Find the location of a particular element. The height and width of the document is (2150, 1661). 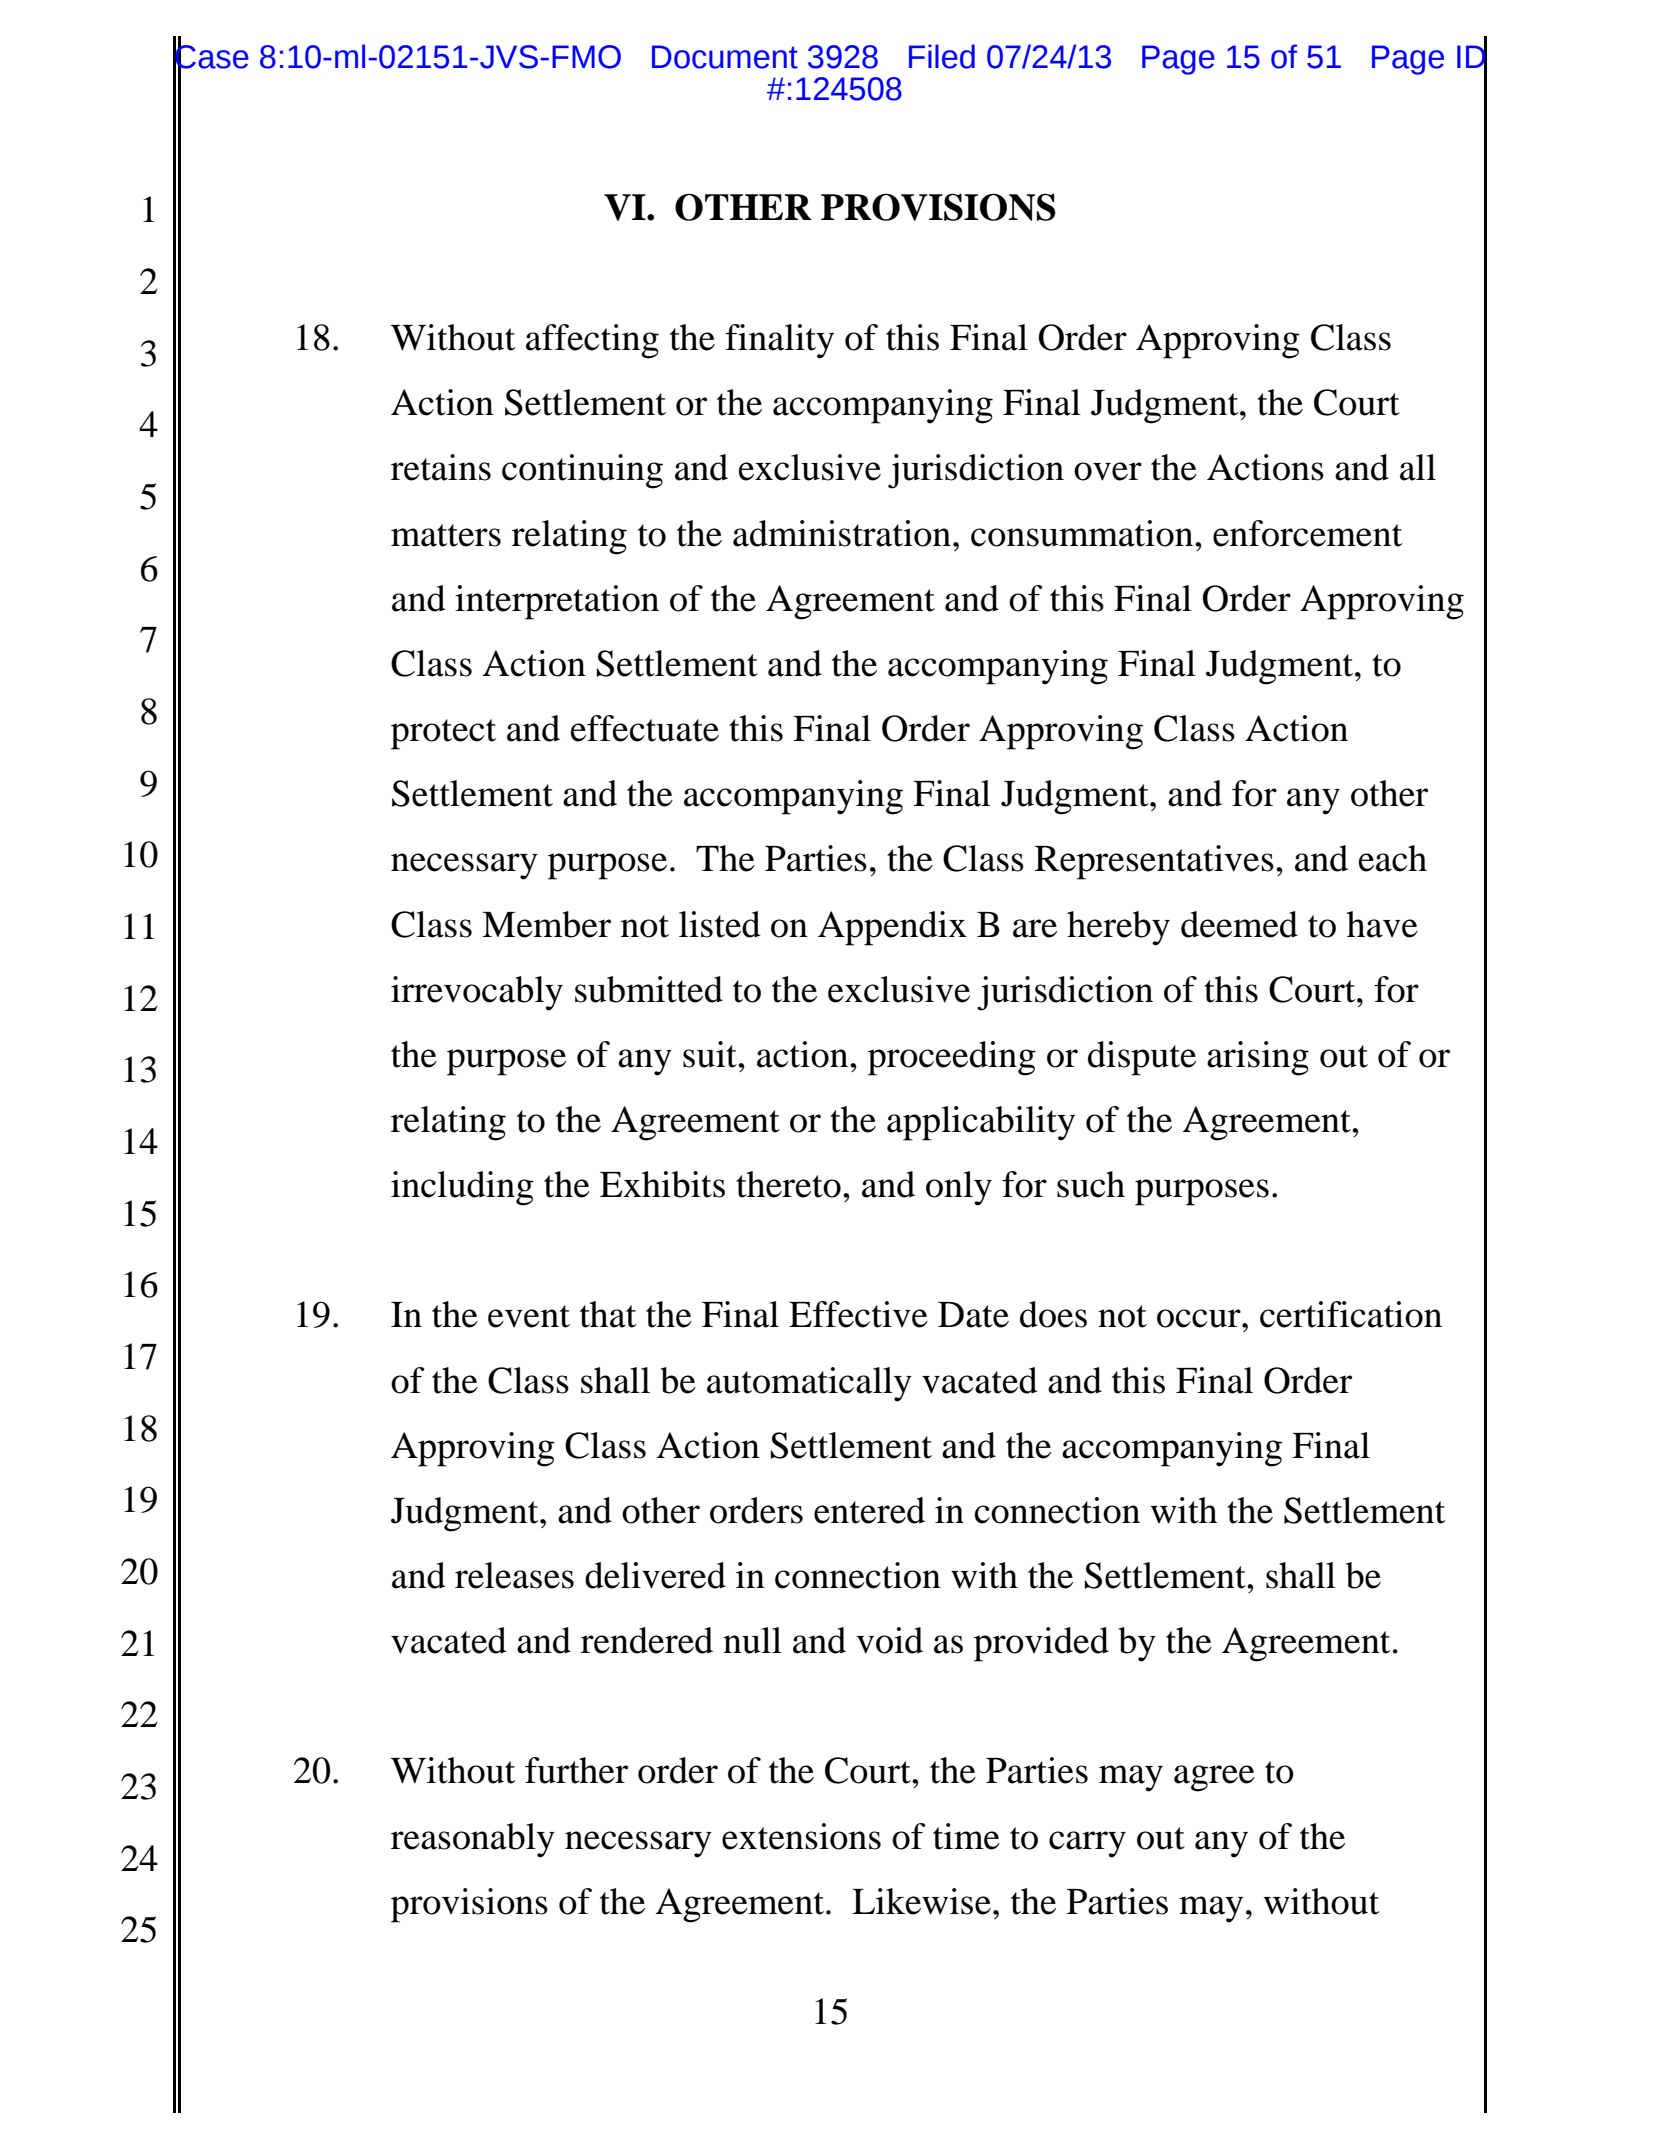

enforcement is located at coordinates (1307, 533).
